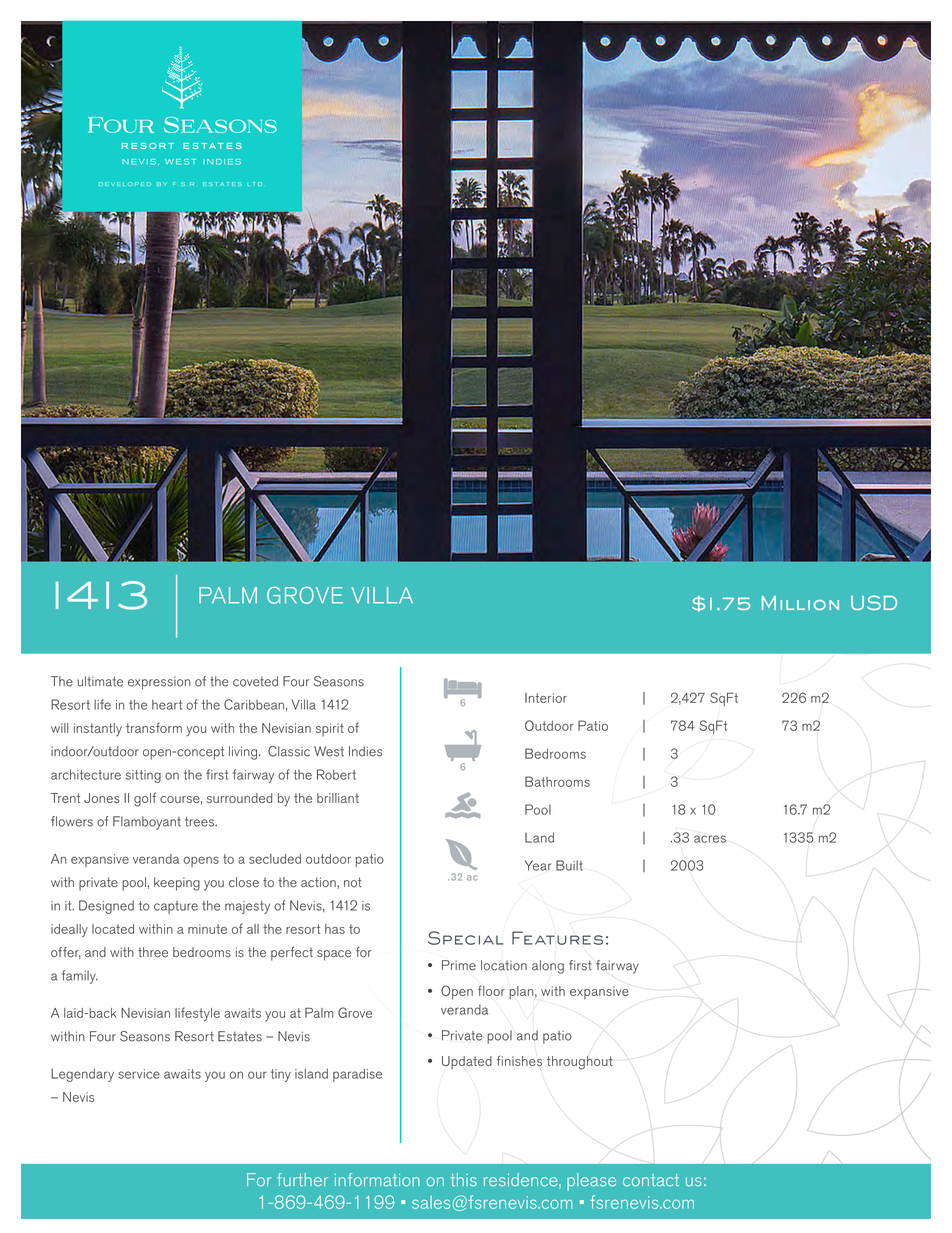 The width and height of the screenshot is (952, 1233). What do you see at coordinates (463, 1180) in the screenshot?
I see `this` at bounding box center [463, 1180].
